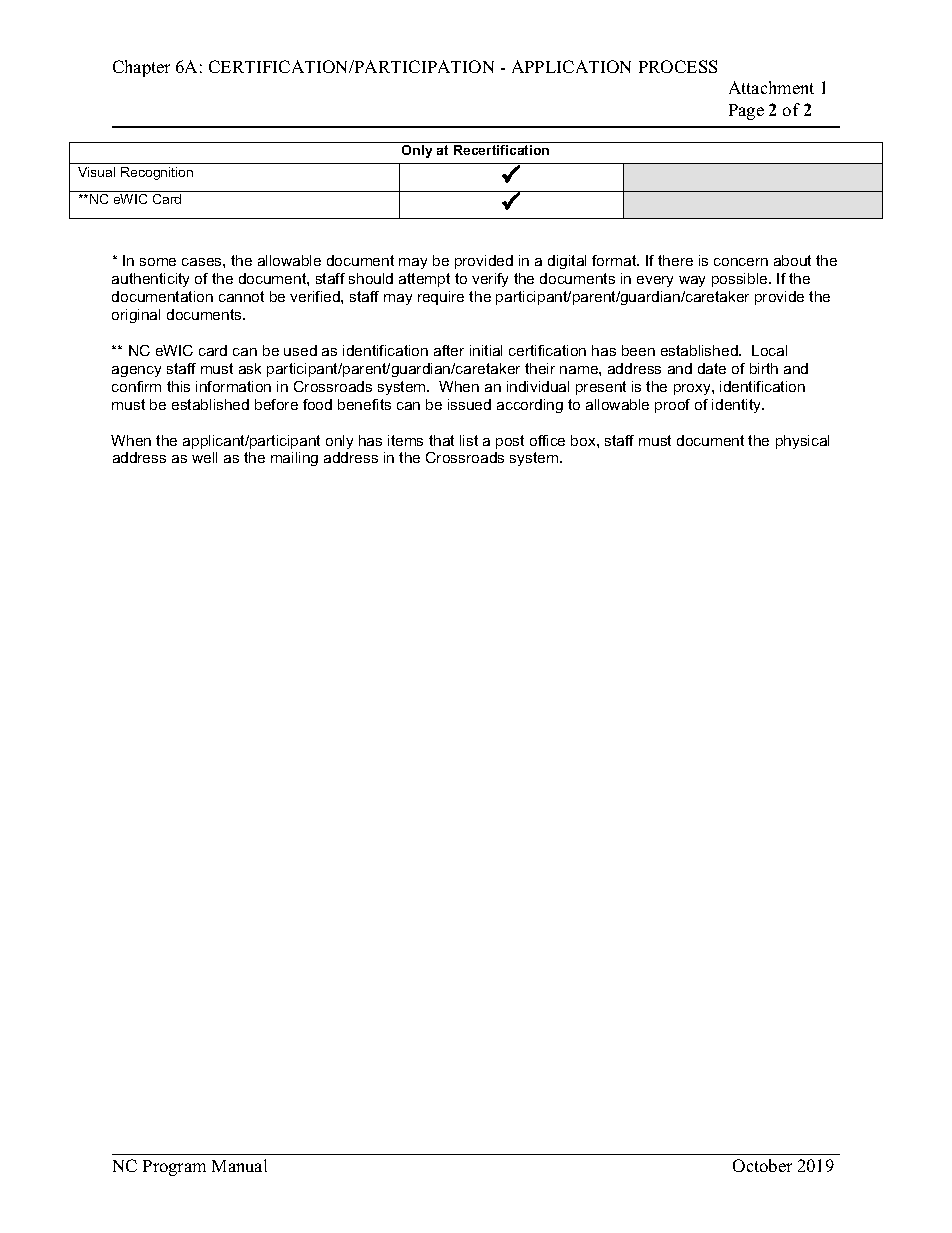 The image size is (952, 1233). Describe the element at coordinates (239, 1165) in the image. I see `Manual` at that location.
